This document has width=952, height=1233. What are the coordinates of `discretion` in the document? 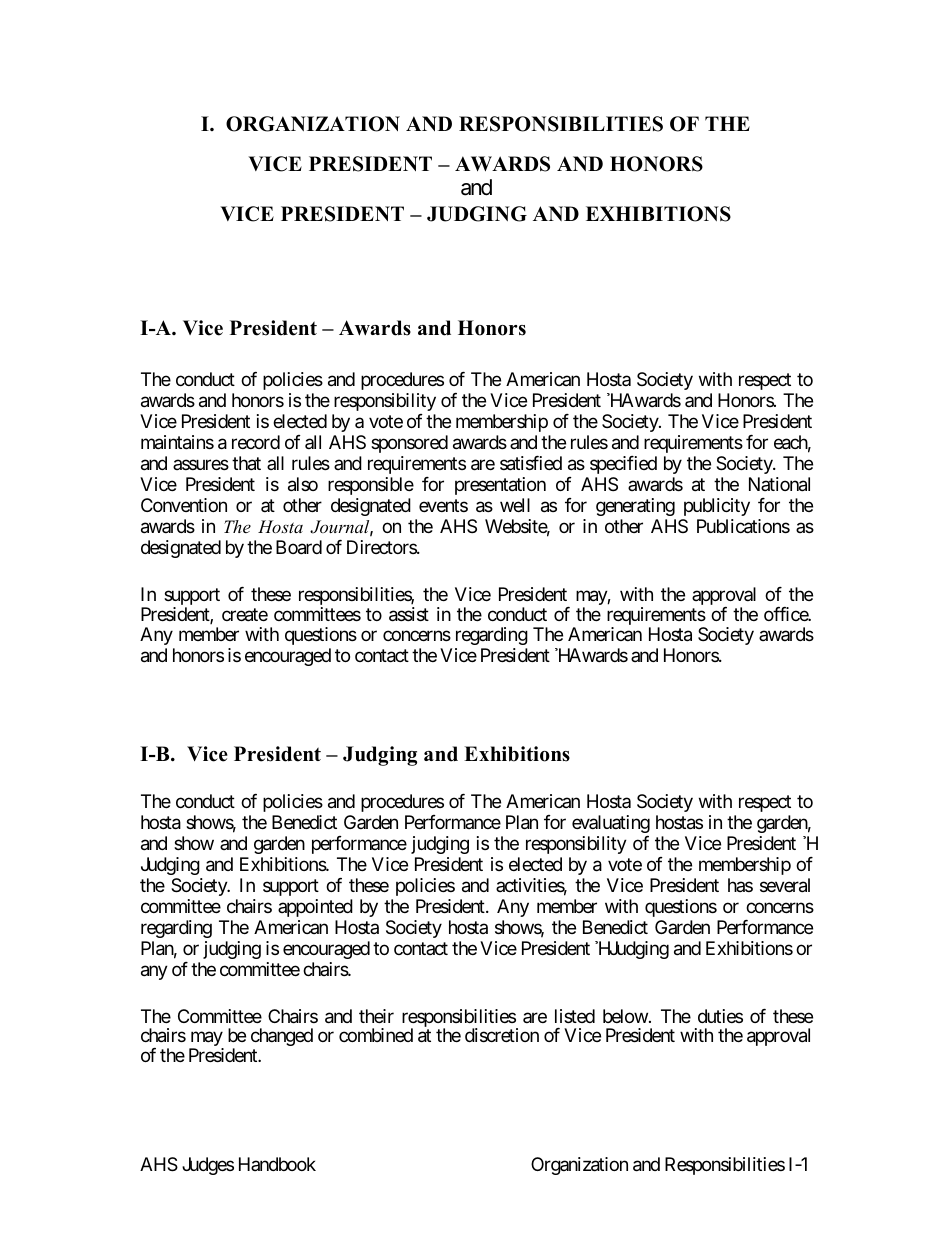 It's located at (502, 1035).
